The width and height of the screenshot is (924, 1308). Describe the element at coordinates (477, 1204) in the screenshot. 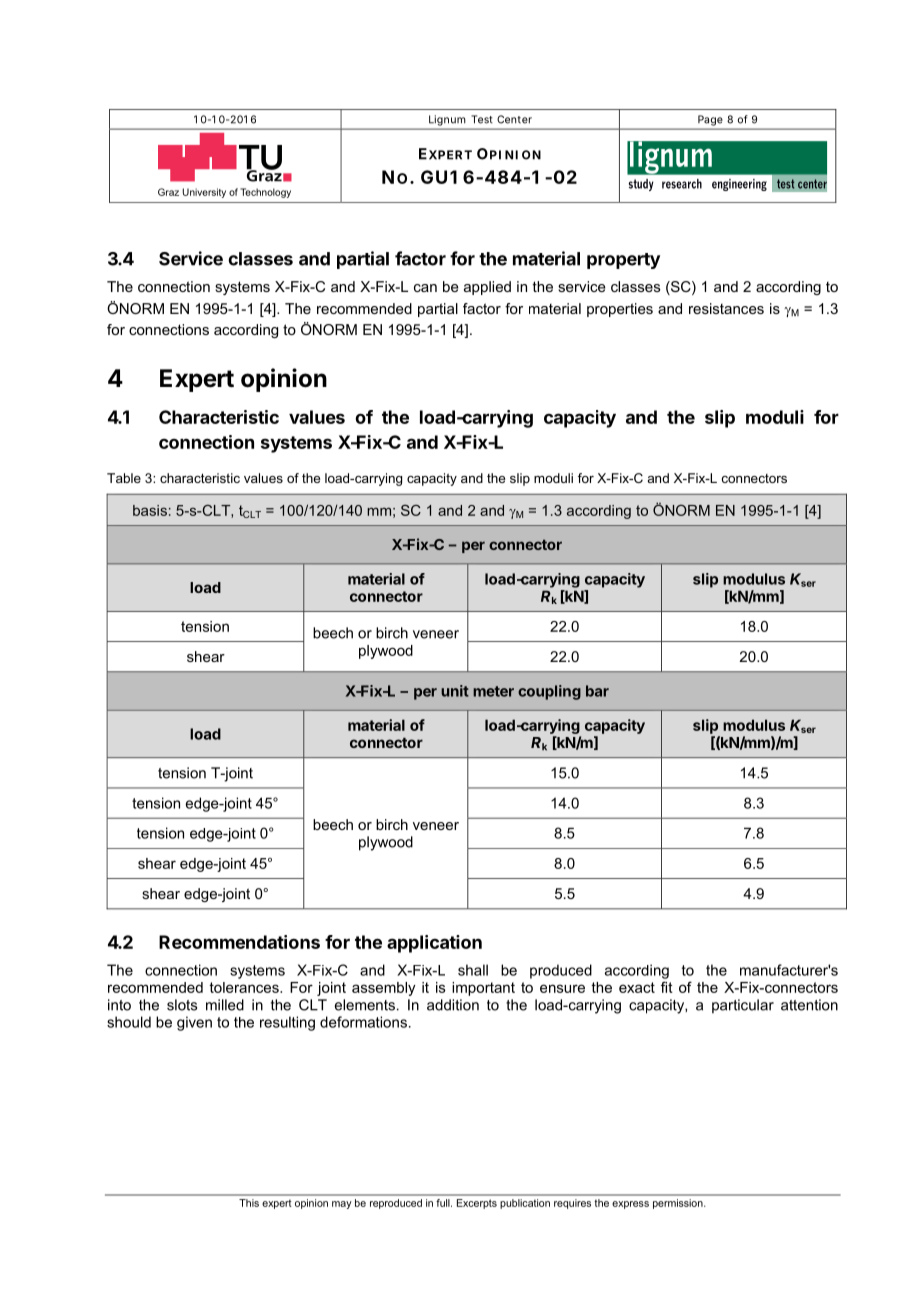

I see `Excerpts` at that location.
